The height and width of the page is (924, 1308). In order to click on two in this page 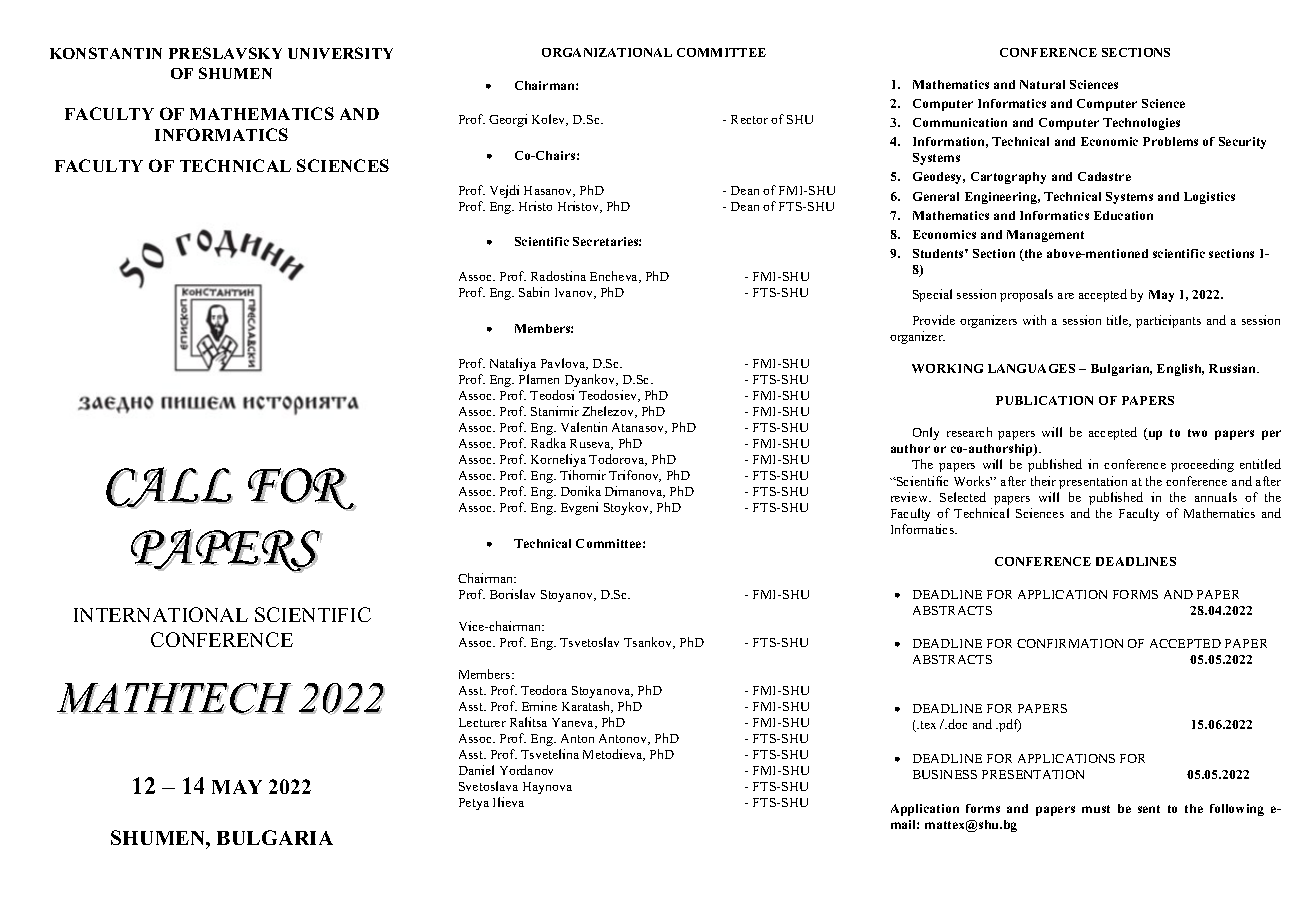, I will do `click(1197, 433)`.
